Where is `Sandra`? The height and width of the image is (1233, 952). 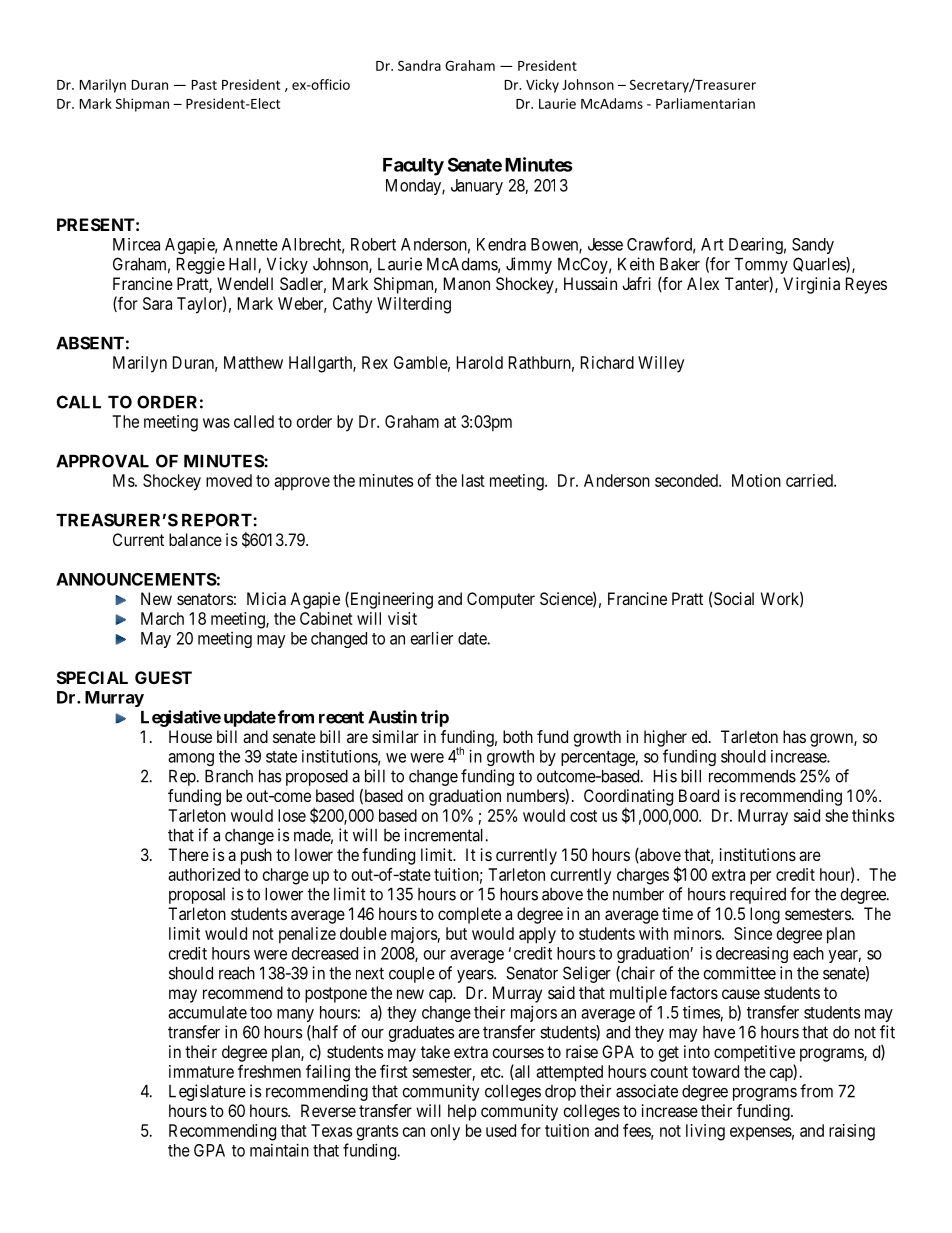
Sandra is located at coordinates (419, 65).
